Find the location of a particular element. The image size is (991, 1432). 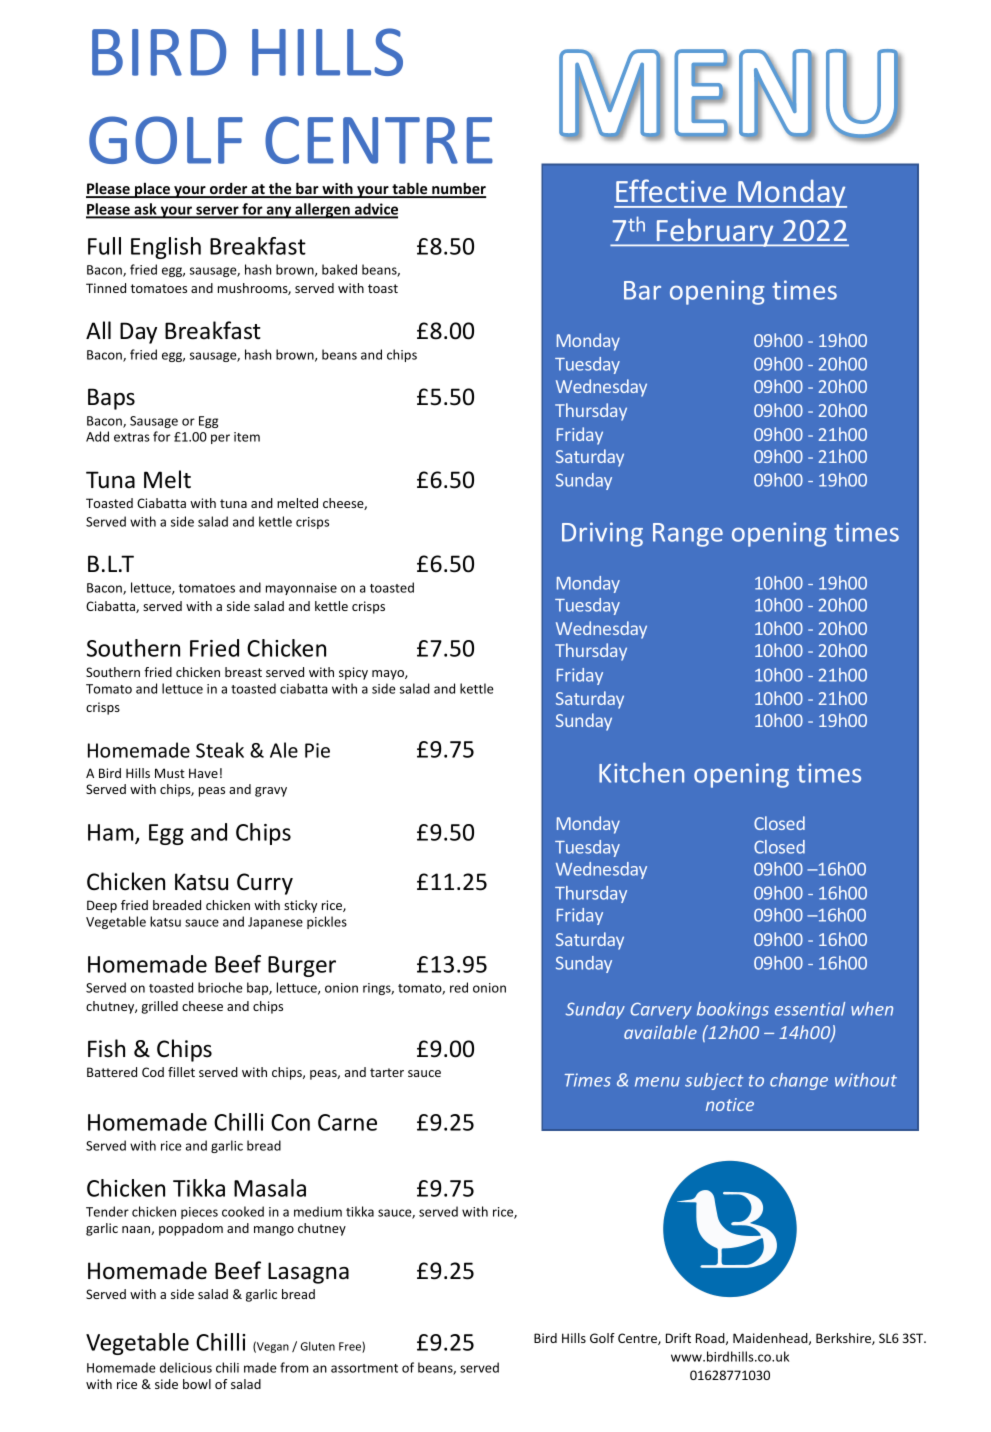

Kitchen is located at coordinates (641, 772).
